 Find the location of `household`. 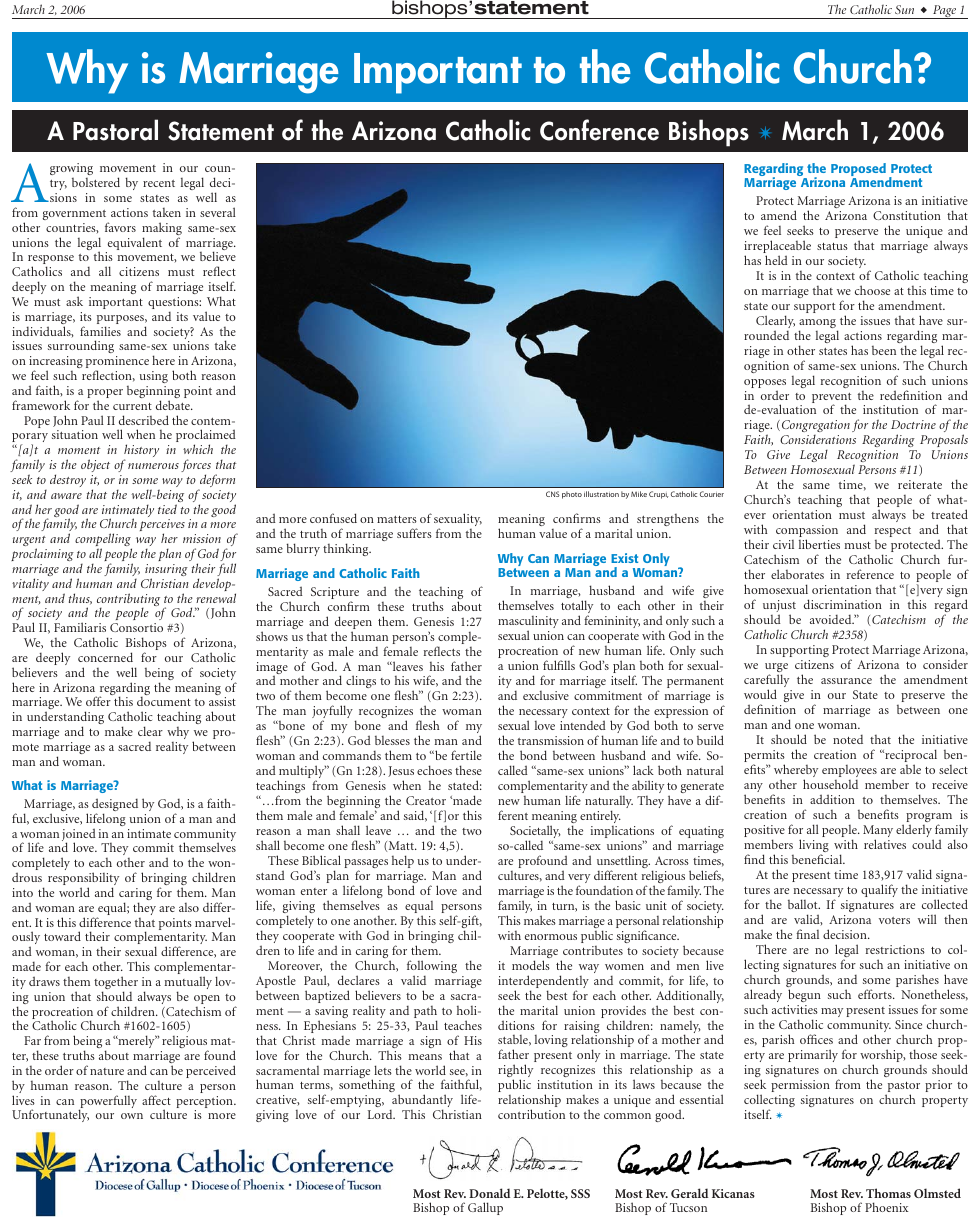

household is located at coordinates (830, 784).
